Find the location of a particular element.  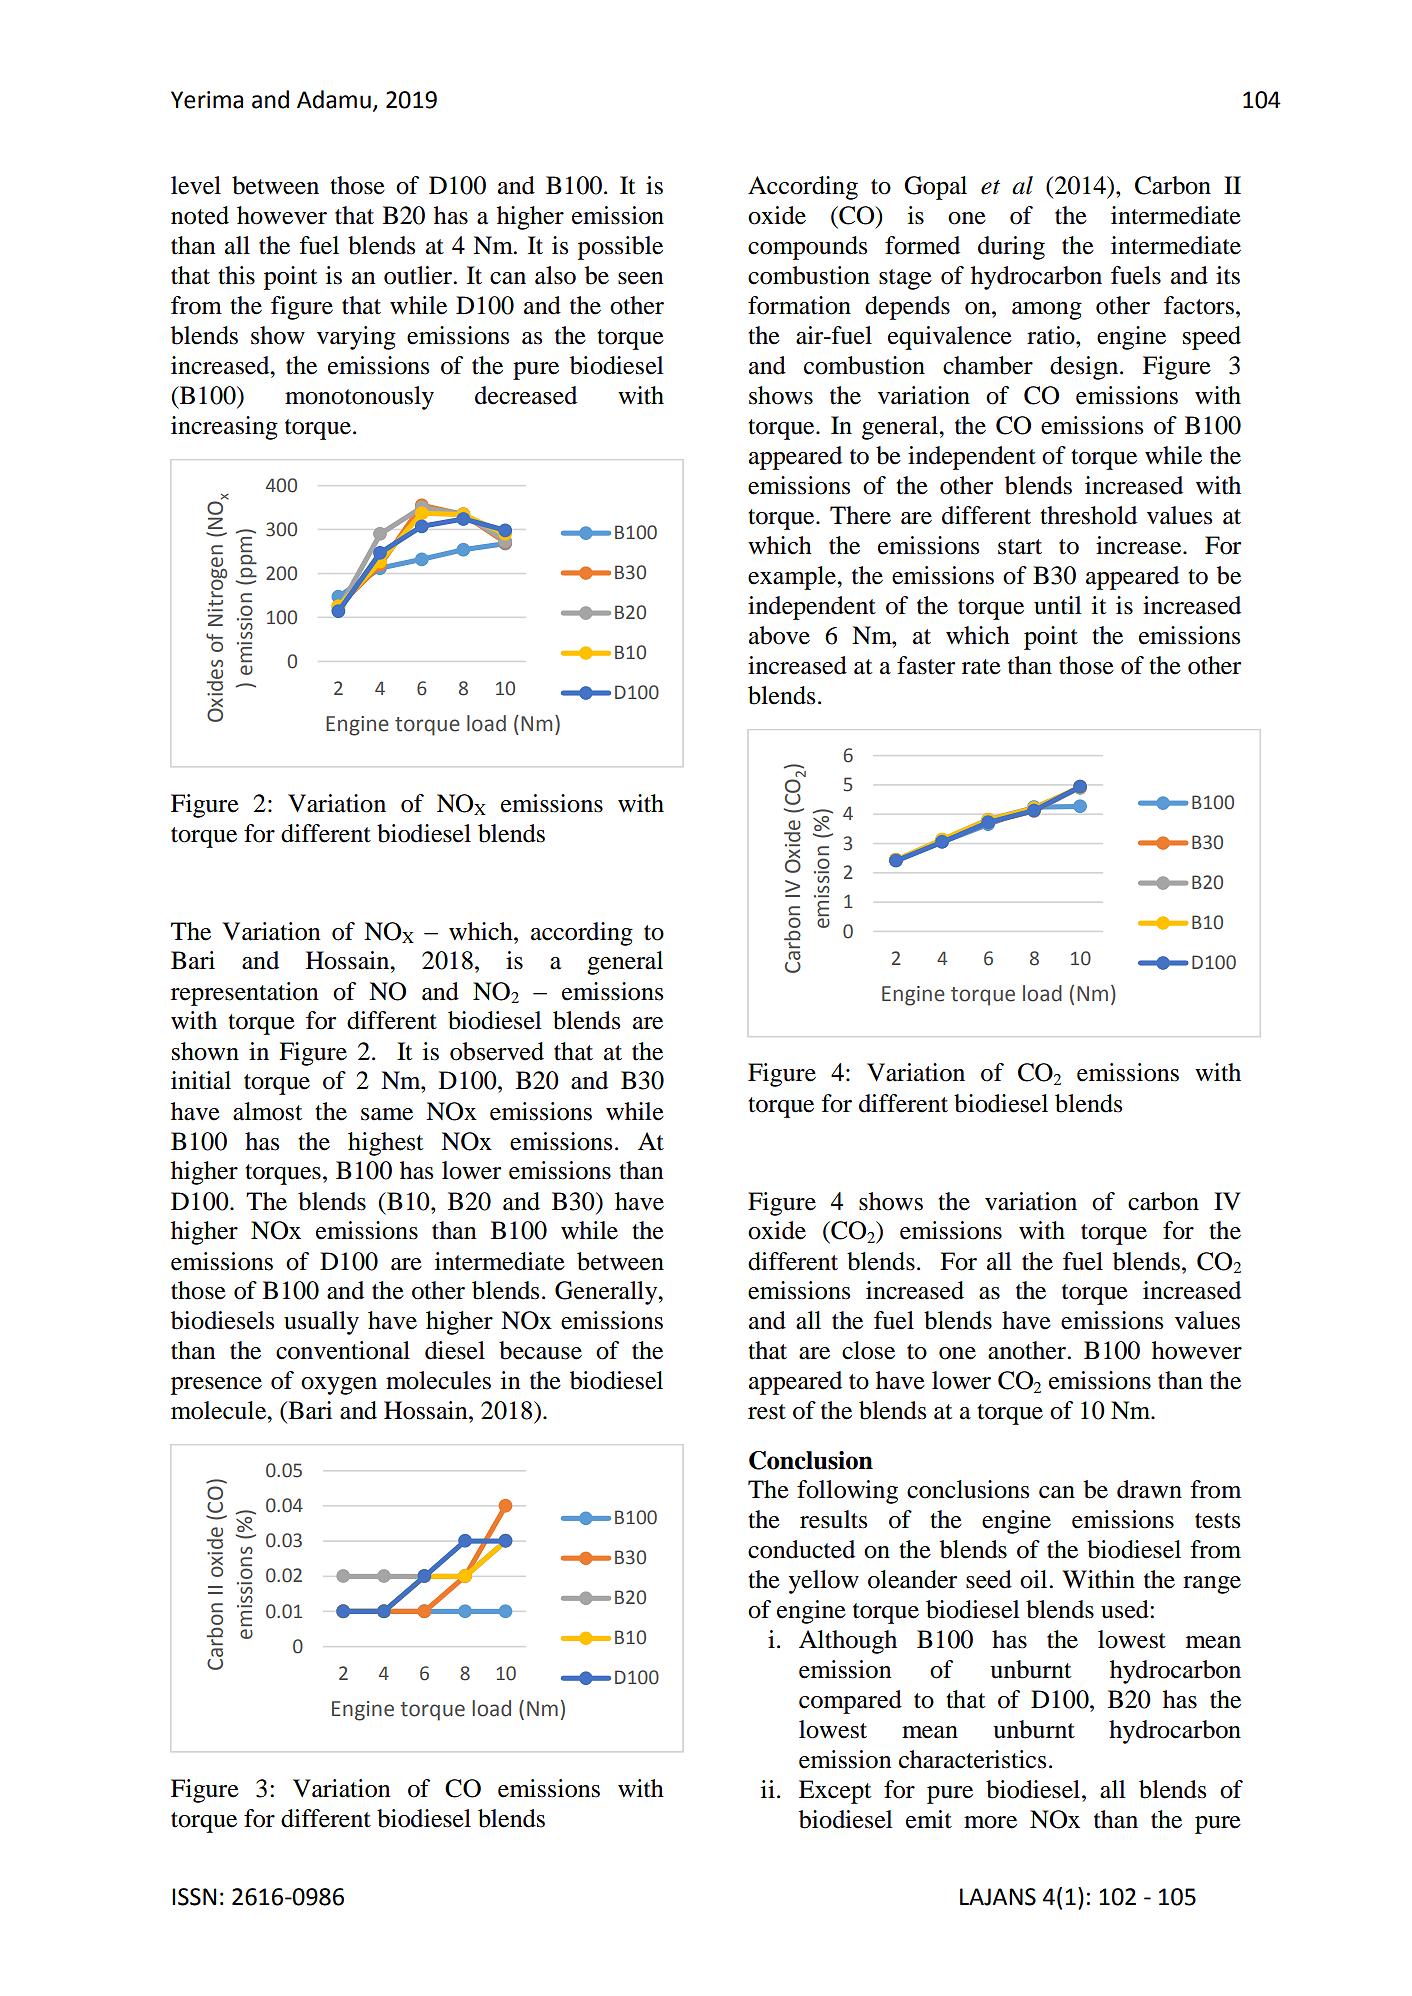

ISSN is located at coordinates (194, 1897).
